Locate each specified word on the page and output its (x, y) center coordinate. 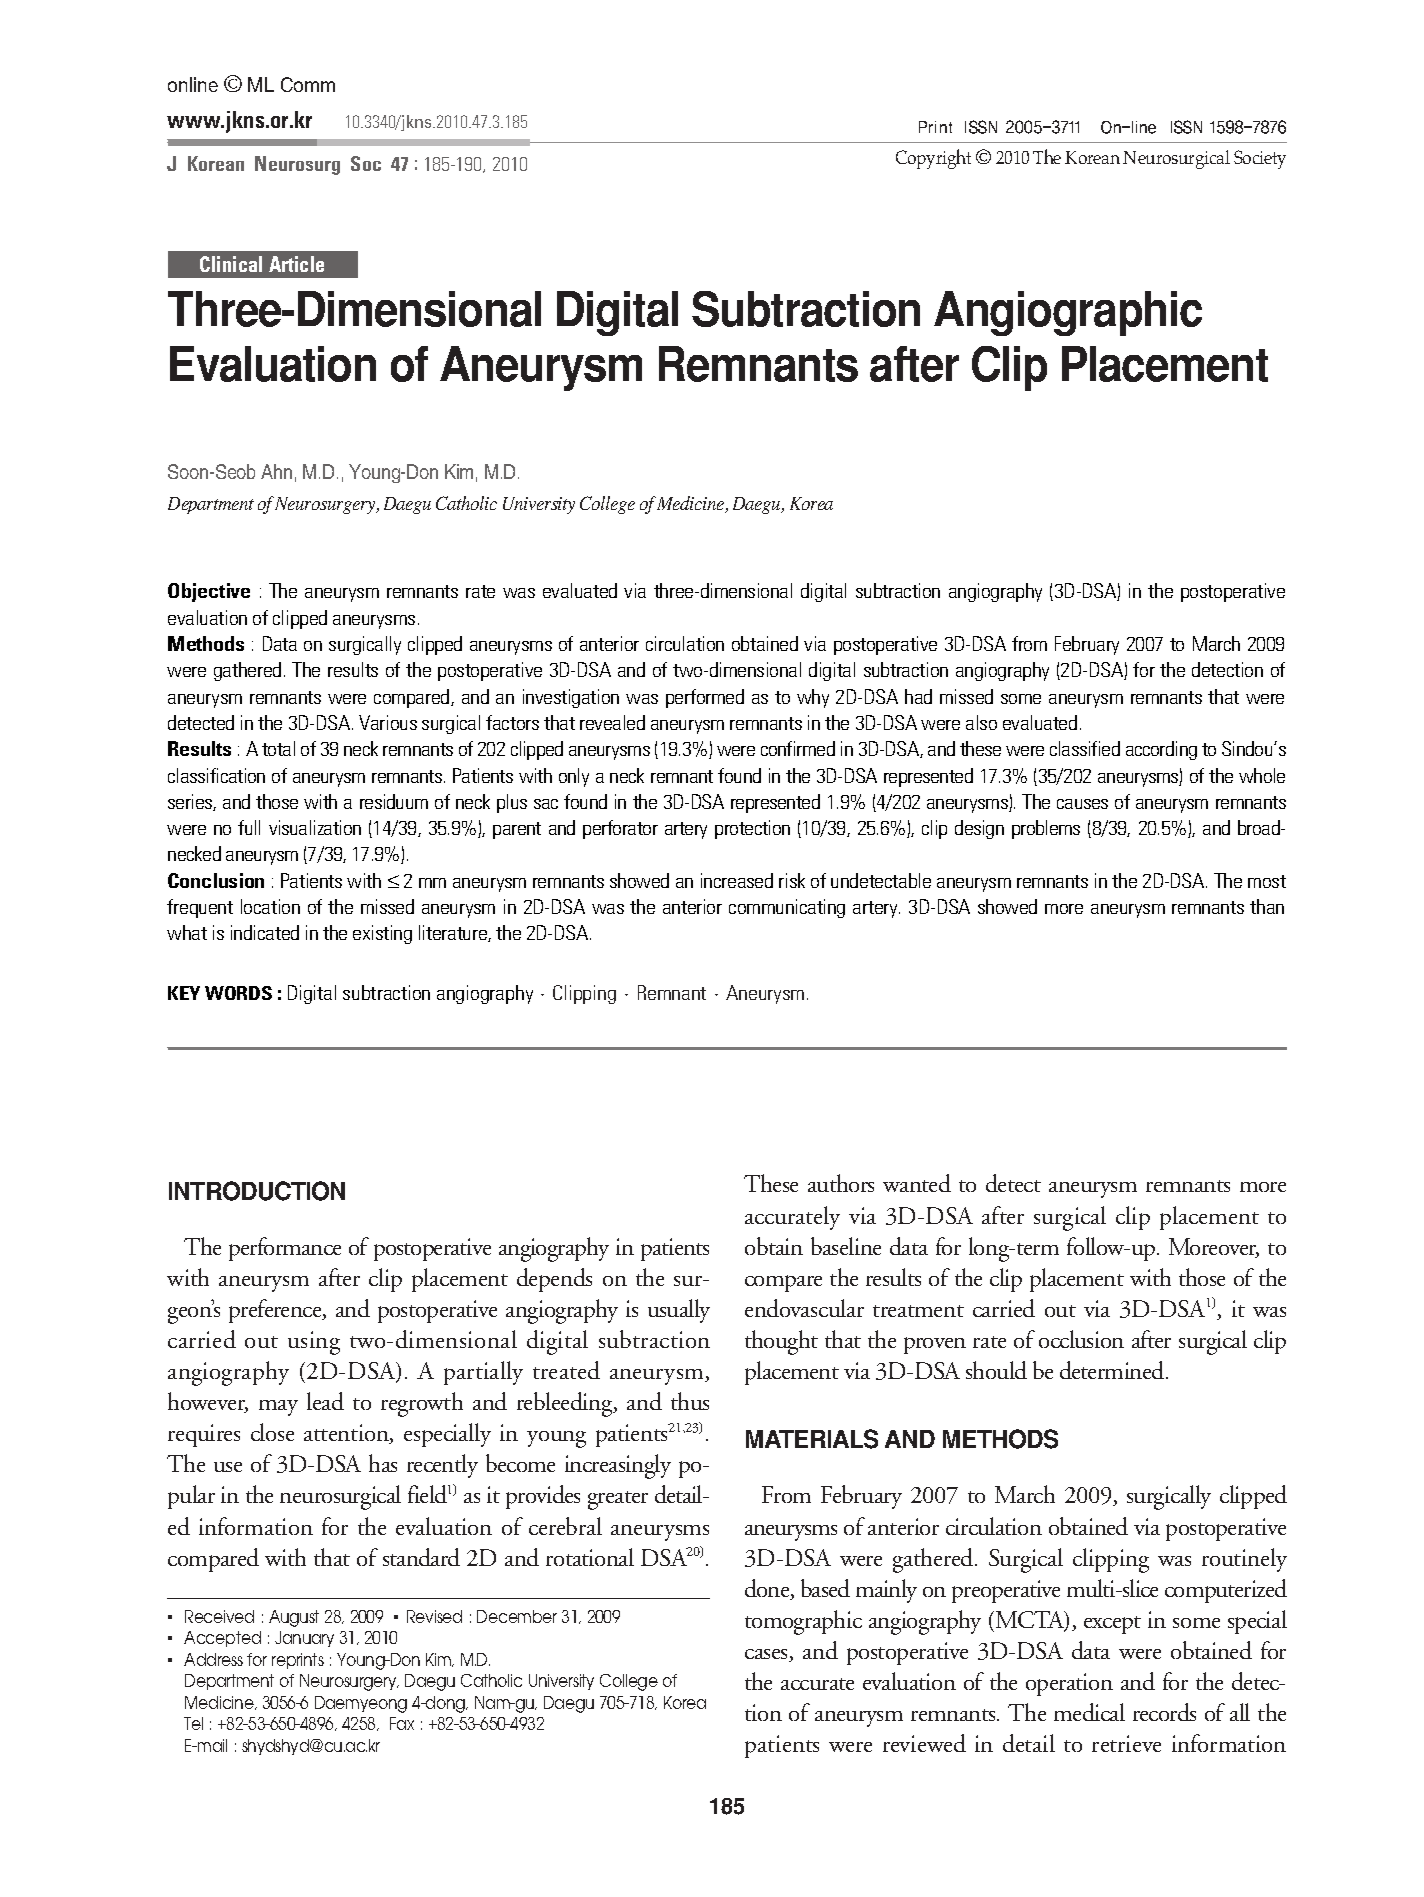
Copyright (933, 159)
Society (1260, 159)
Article (296, 264)
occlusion (1081, 1339)
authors (841, 1183)
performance (285, 1249)
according (1161, 750)
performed (705, 698)
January (304, 1639)
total (278, 748)
